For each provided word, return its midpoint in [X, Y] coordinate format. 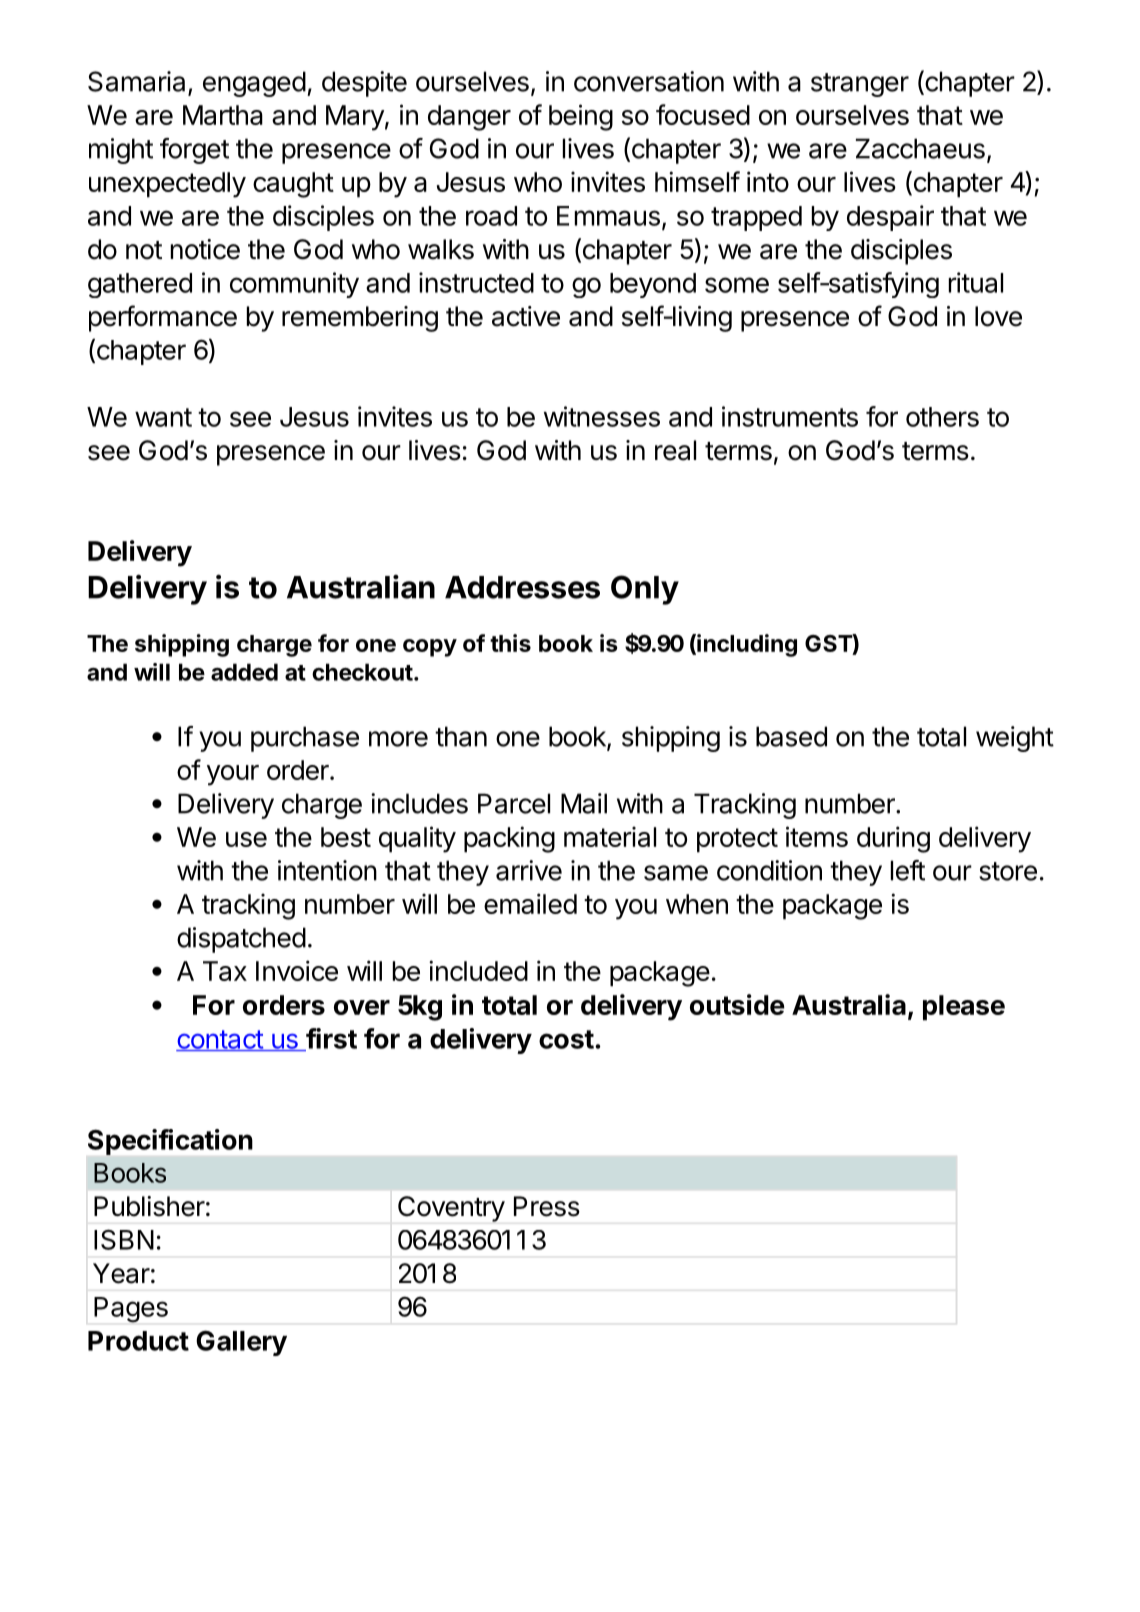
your [233, 775]
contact [220, 1040]
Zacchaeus [920, 148]
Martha [223, 115]
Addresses [522, 587]
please [964, 1008]
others [942, 417]
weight [1015, 739]
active [526, 316]
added [244, 672]
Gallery [241, 1343]
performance [163, 318]
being [581, 117]
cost [566, 1039]
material [610, 836]
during [893, 839]
